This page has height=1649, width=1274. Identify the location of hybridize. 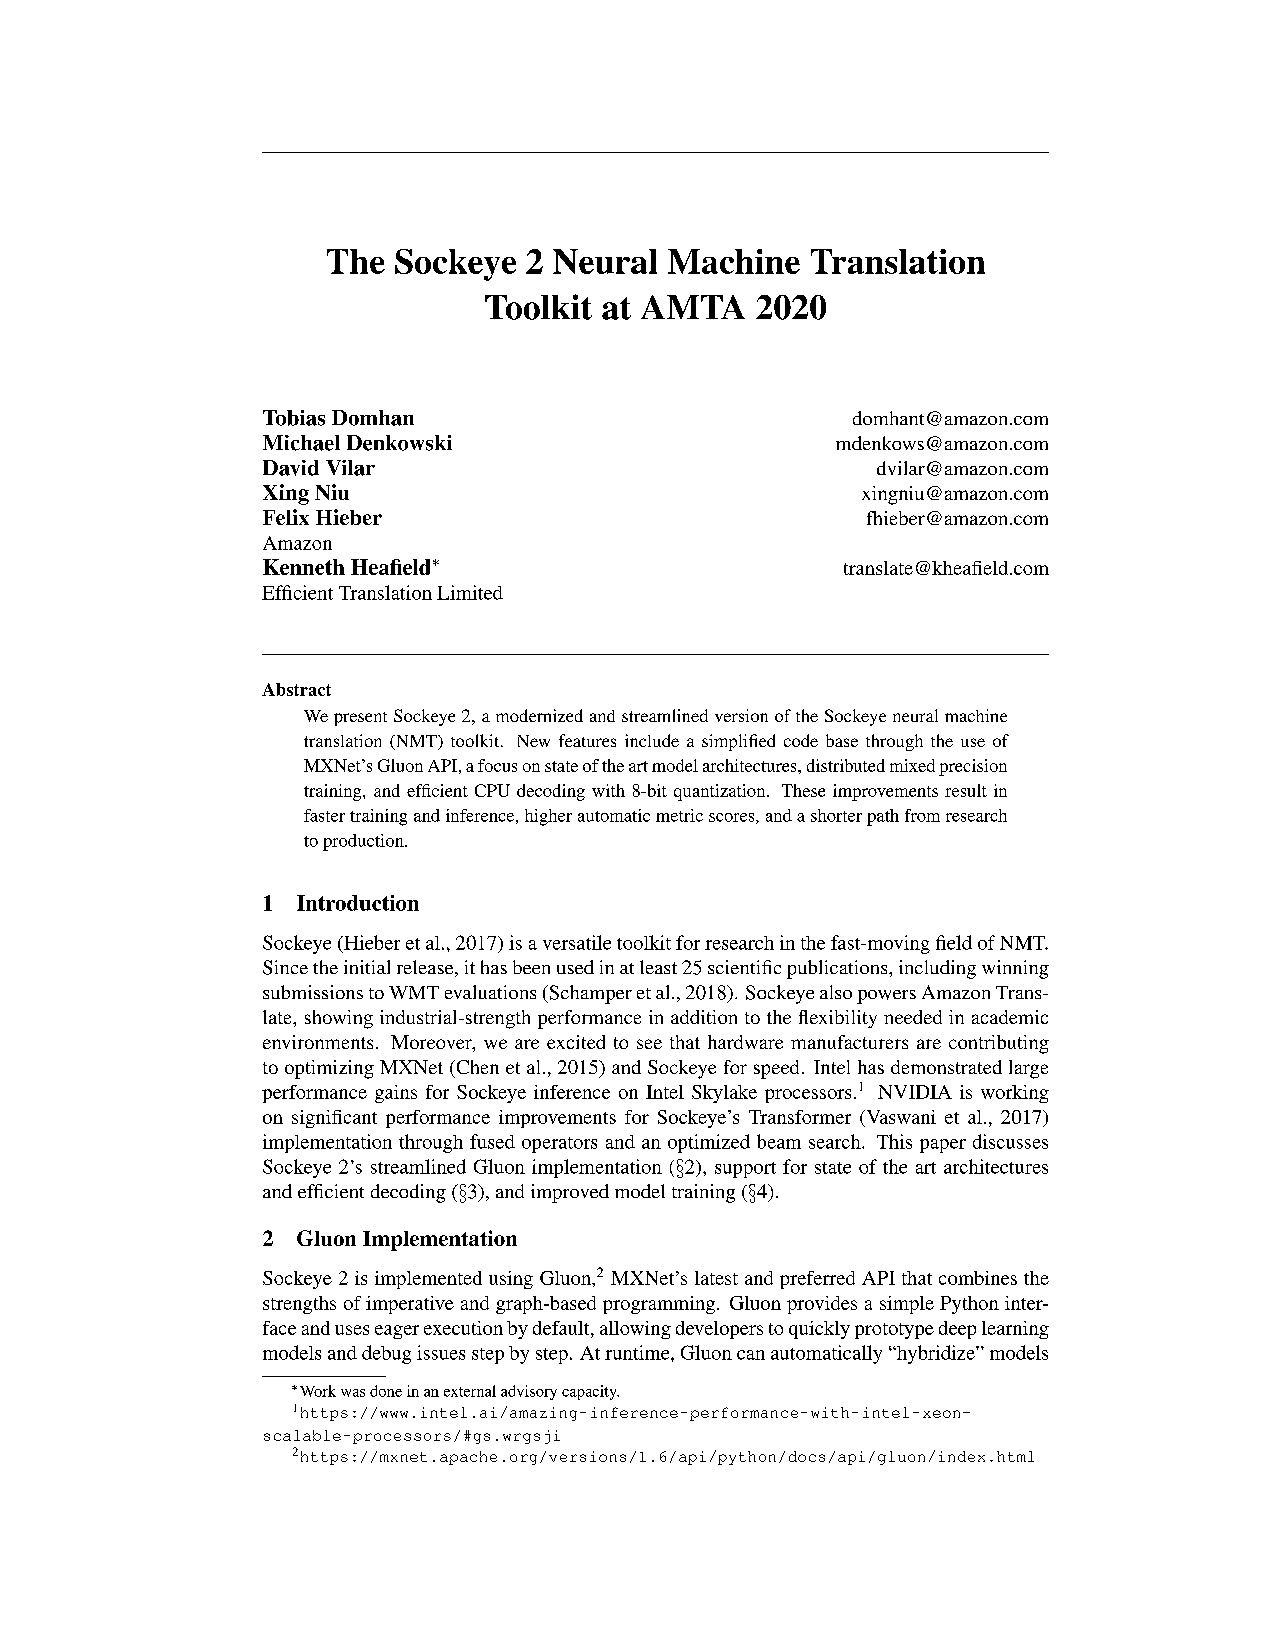
(936, 1354).
